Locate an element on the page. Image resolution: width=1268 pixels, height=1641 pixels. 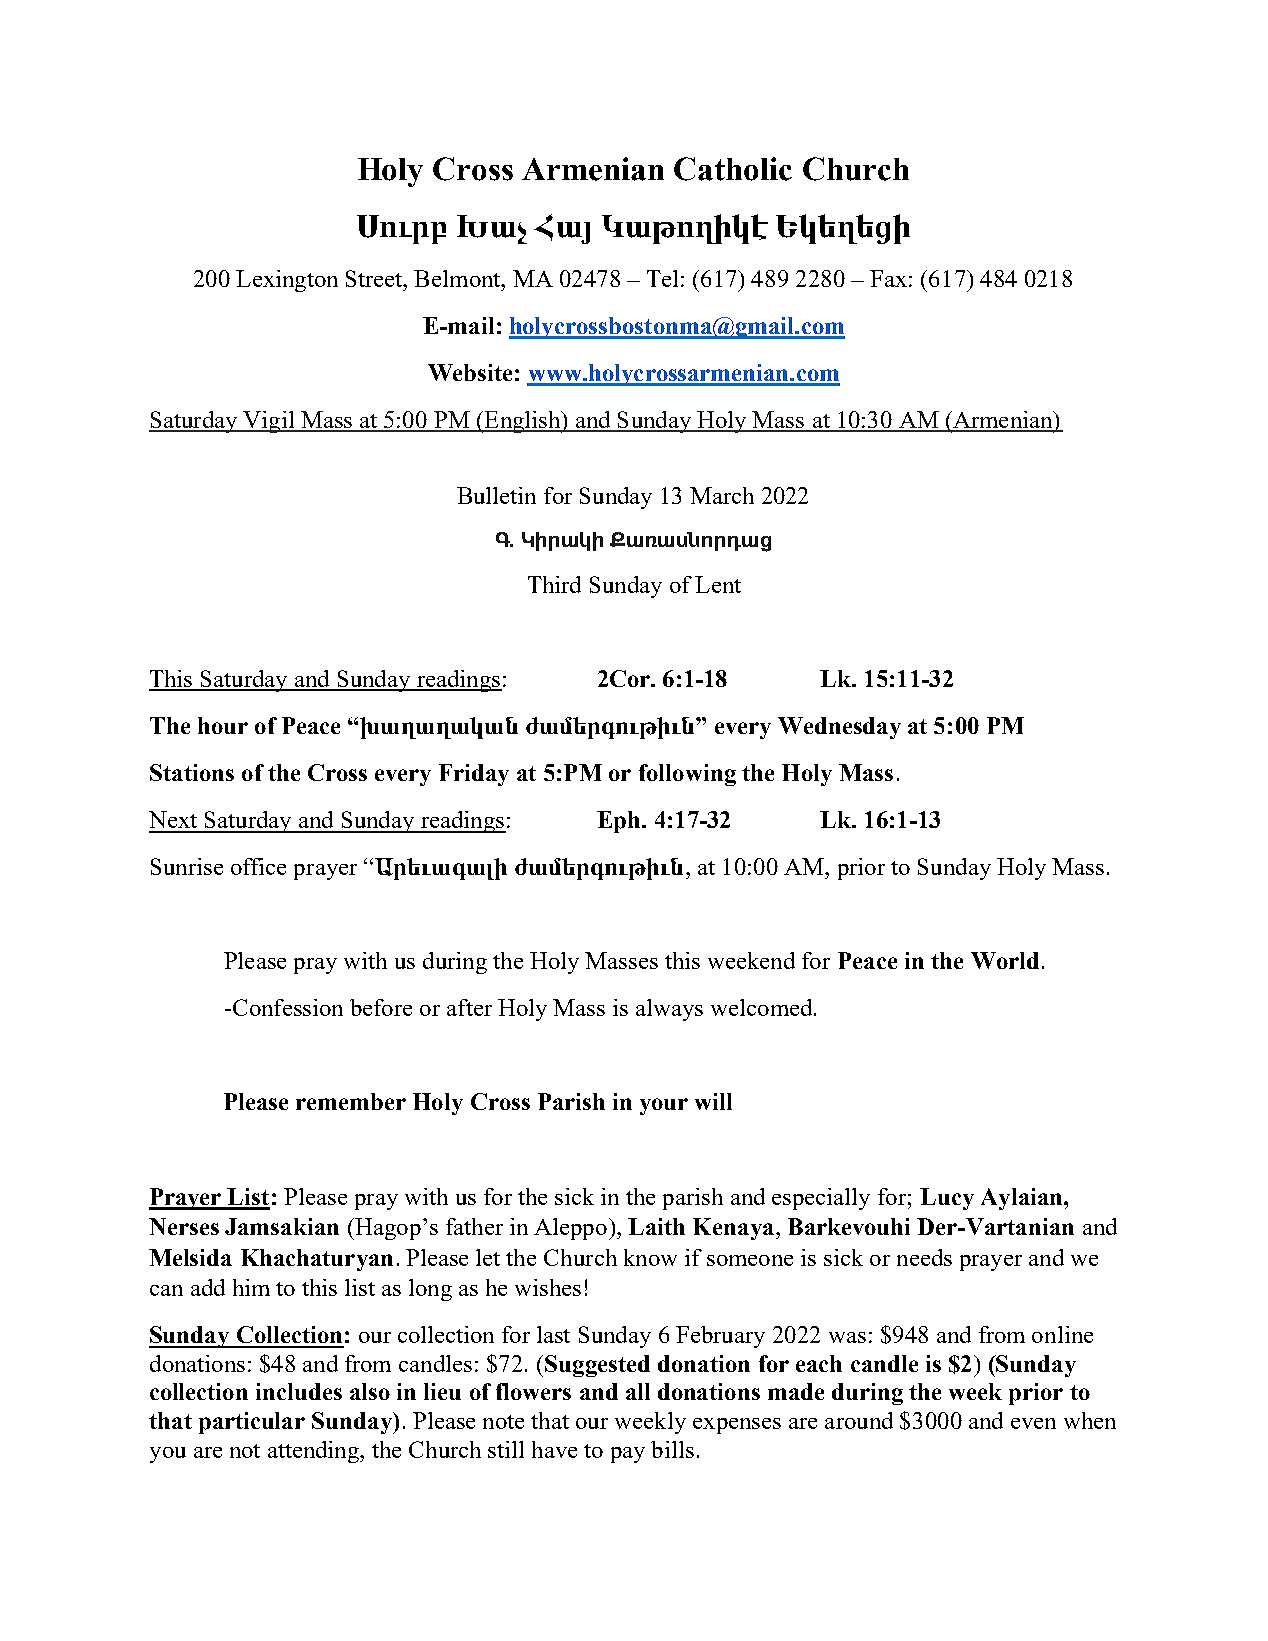
even is located at coordinates (1033, 1423).
